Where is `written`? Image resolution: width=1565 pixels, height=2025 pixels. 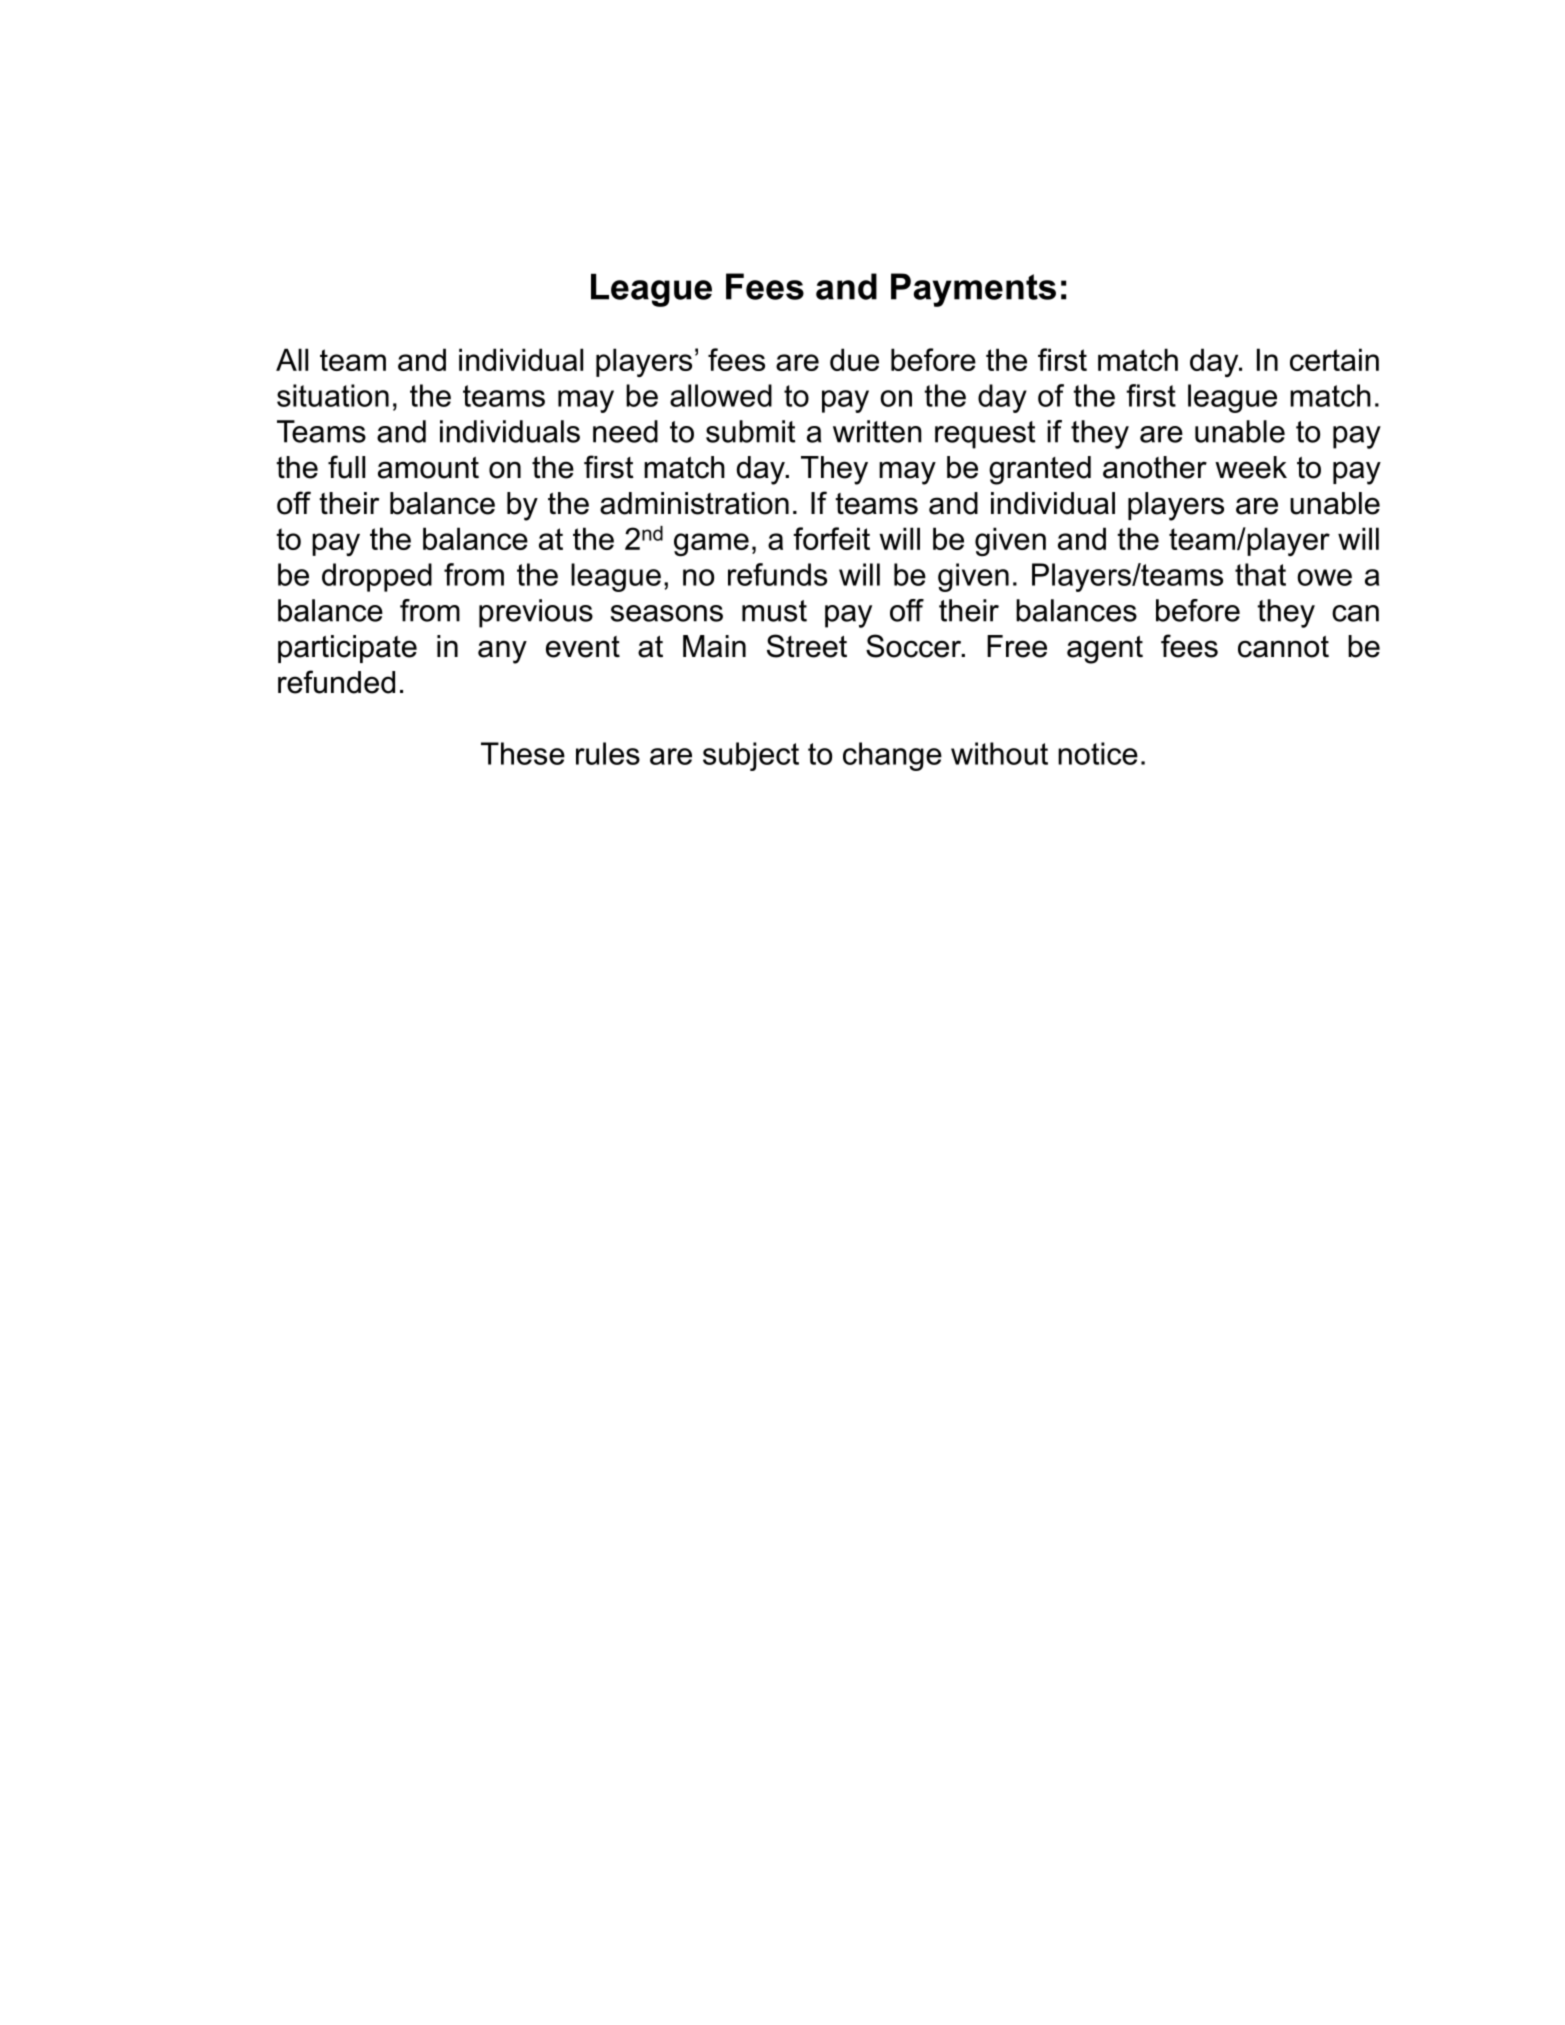
written is located at coordinates (877, 431).
